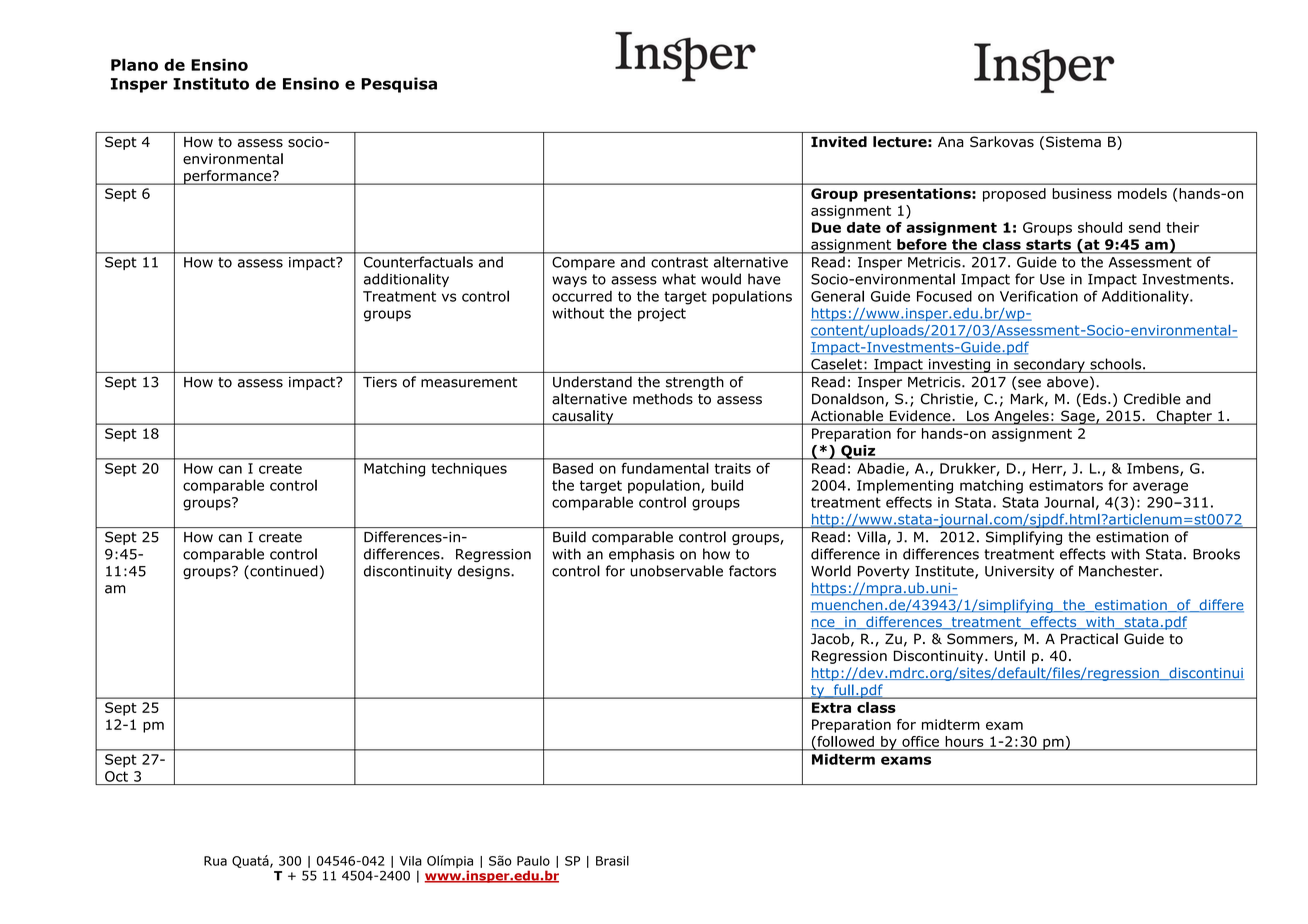 Image resolution: width=1308 pixels, height=924 pixels. I want to click on techniques, so click(469, 469).
